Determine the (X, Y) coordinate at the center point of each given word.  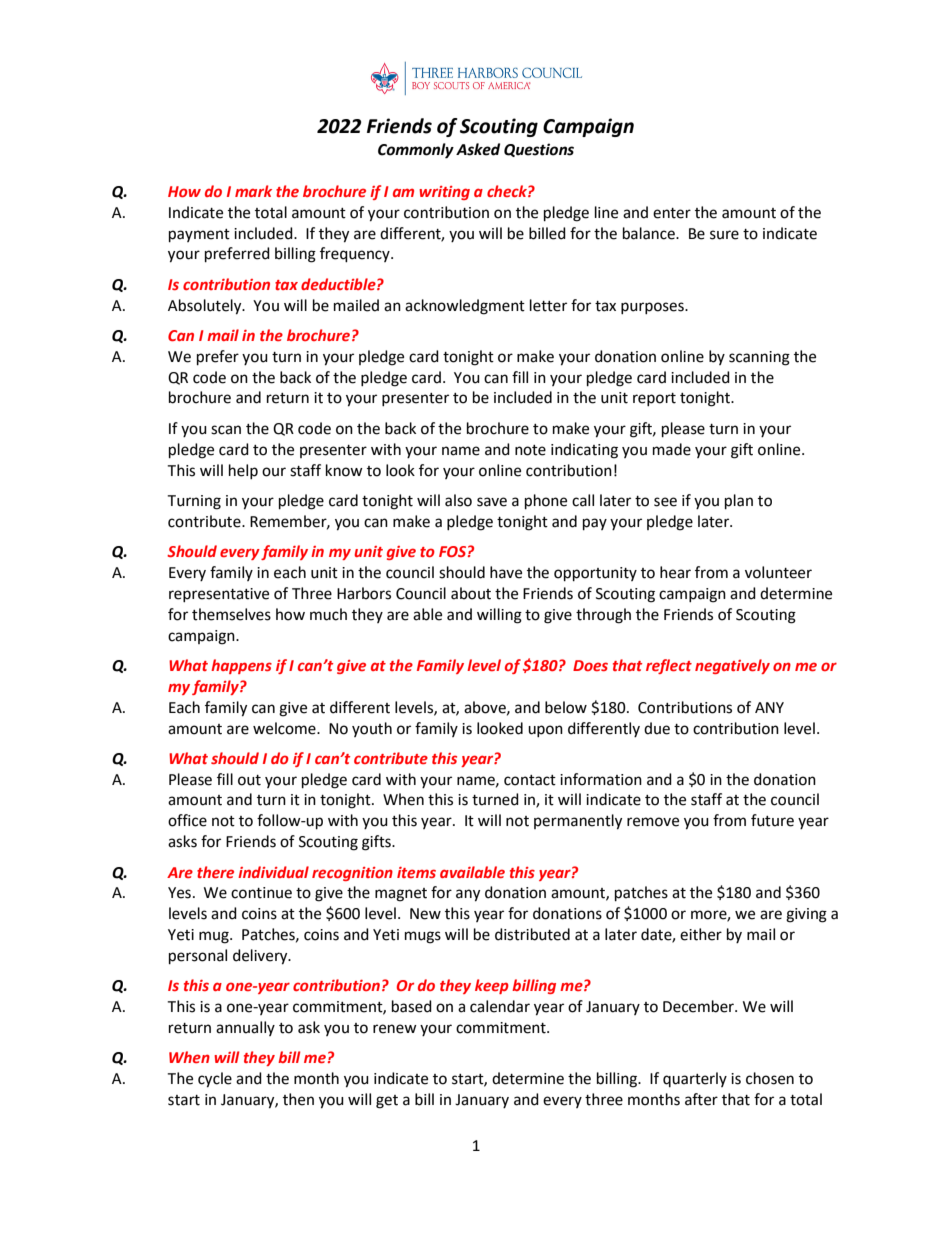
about (471, 593)
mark (253, 191)
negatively (732, 666)
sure (724, 235)
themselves (231, 614)
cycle (215, 1080)
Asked (478, 149)
